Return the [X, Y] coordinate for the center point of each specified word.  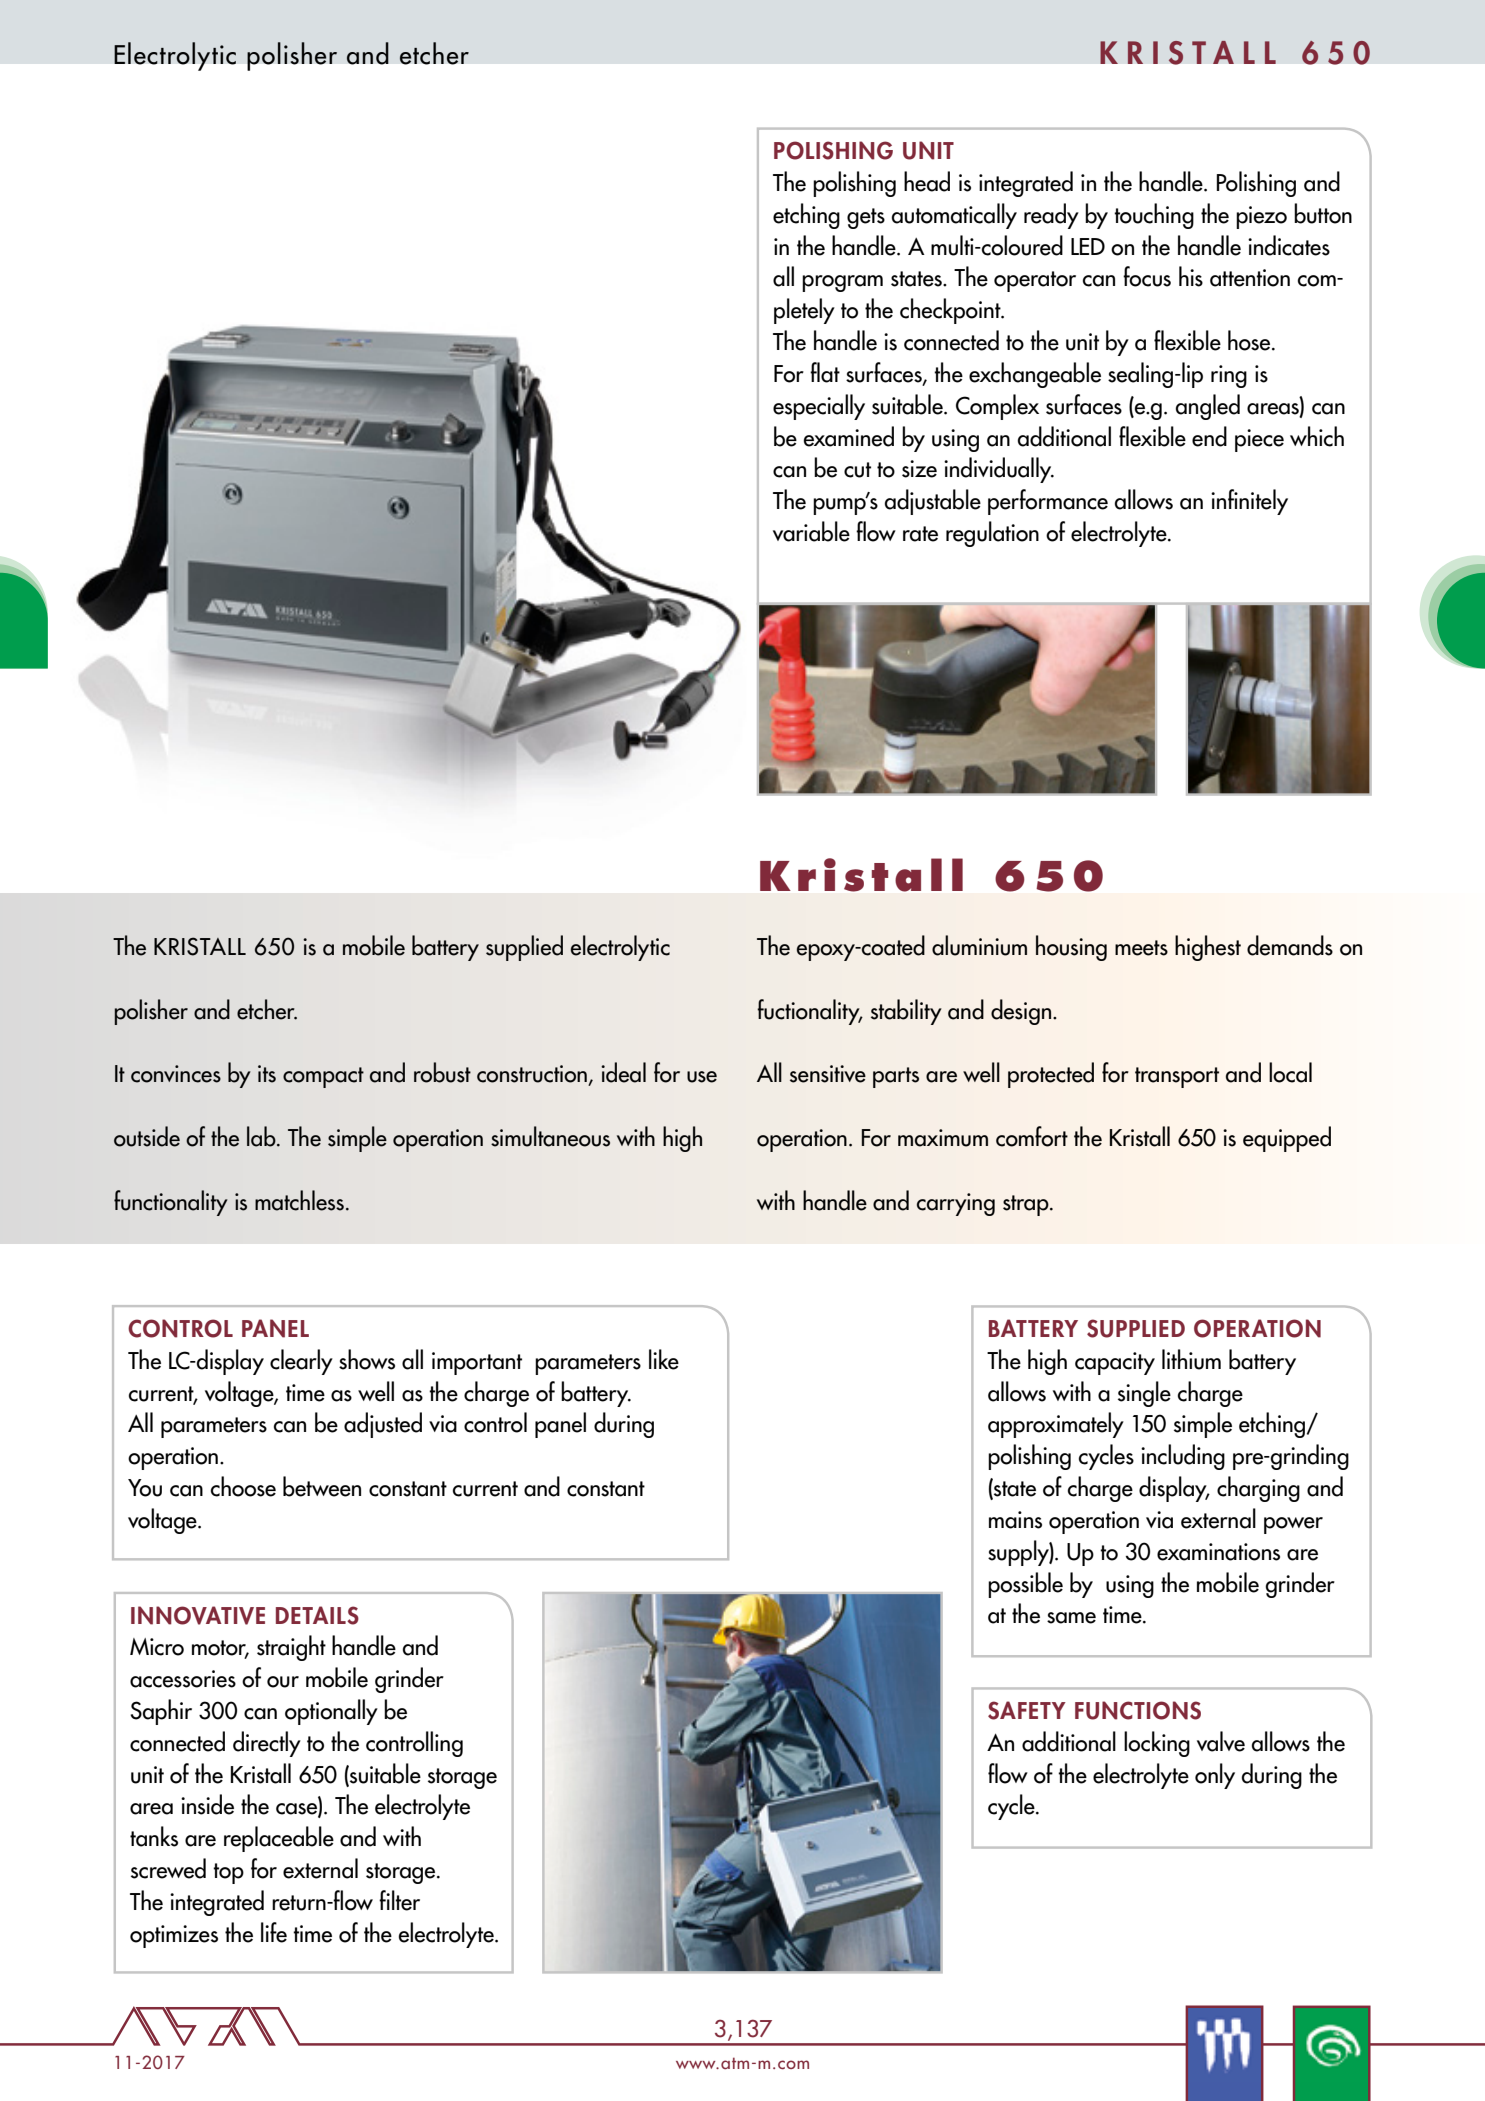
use [702, 1077]
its [267, 1074]
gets [866, 218]
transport [1177, 1077]
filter [399, 1900]
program [842, 283]
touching [1154, 216]
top [228, 1873]
